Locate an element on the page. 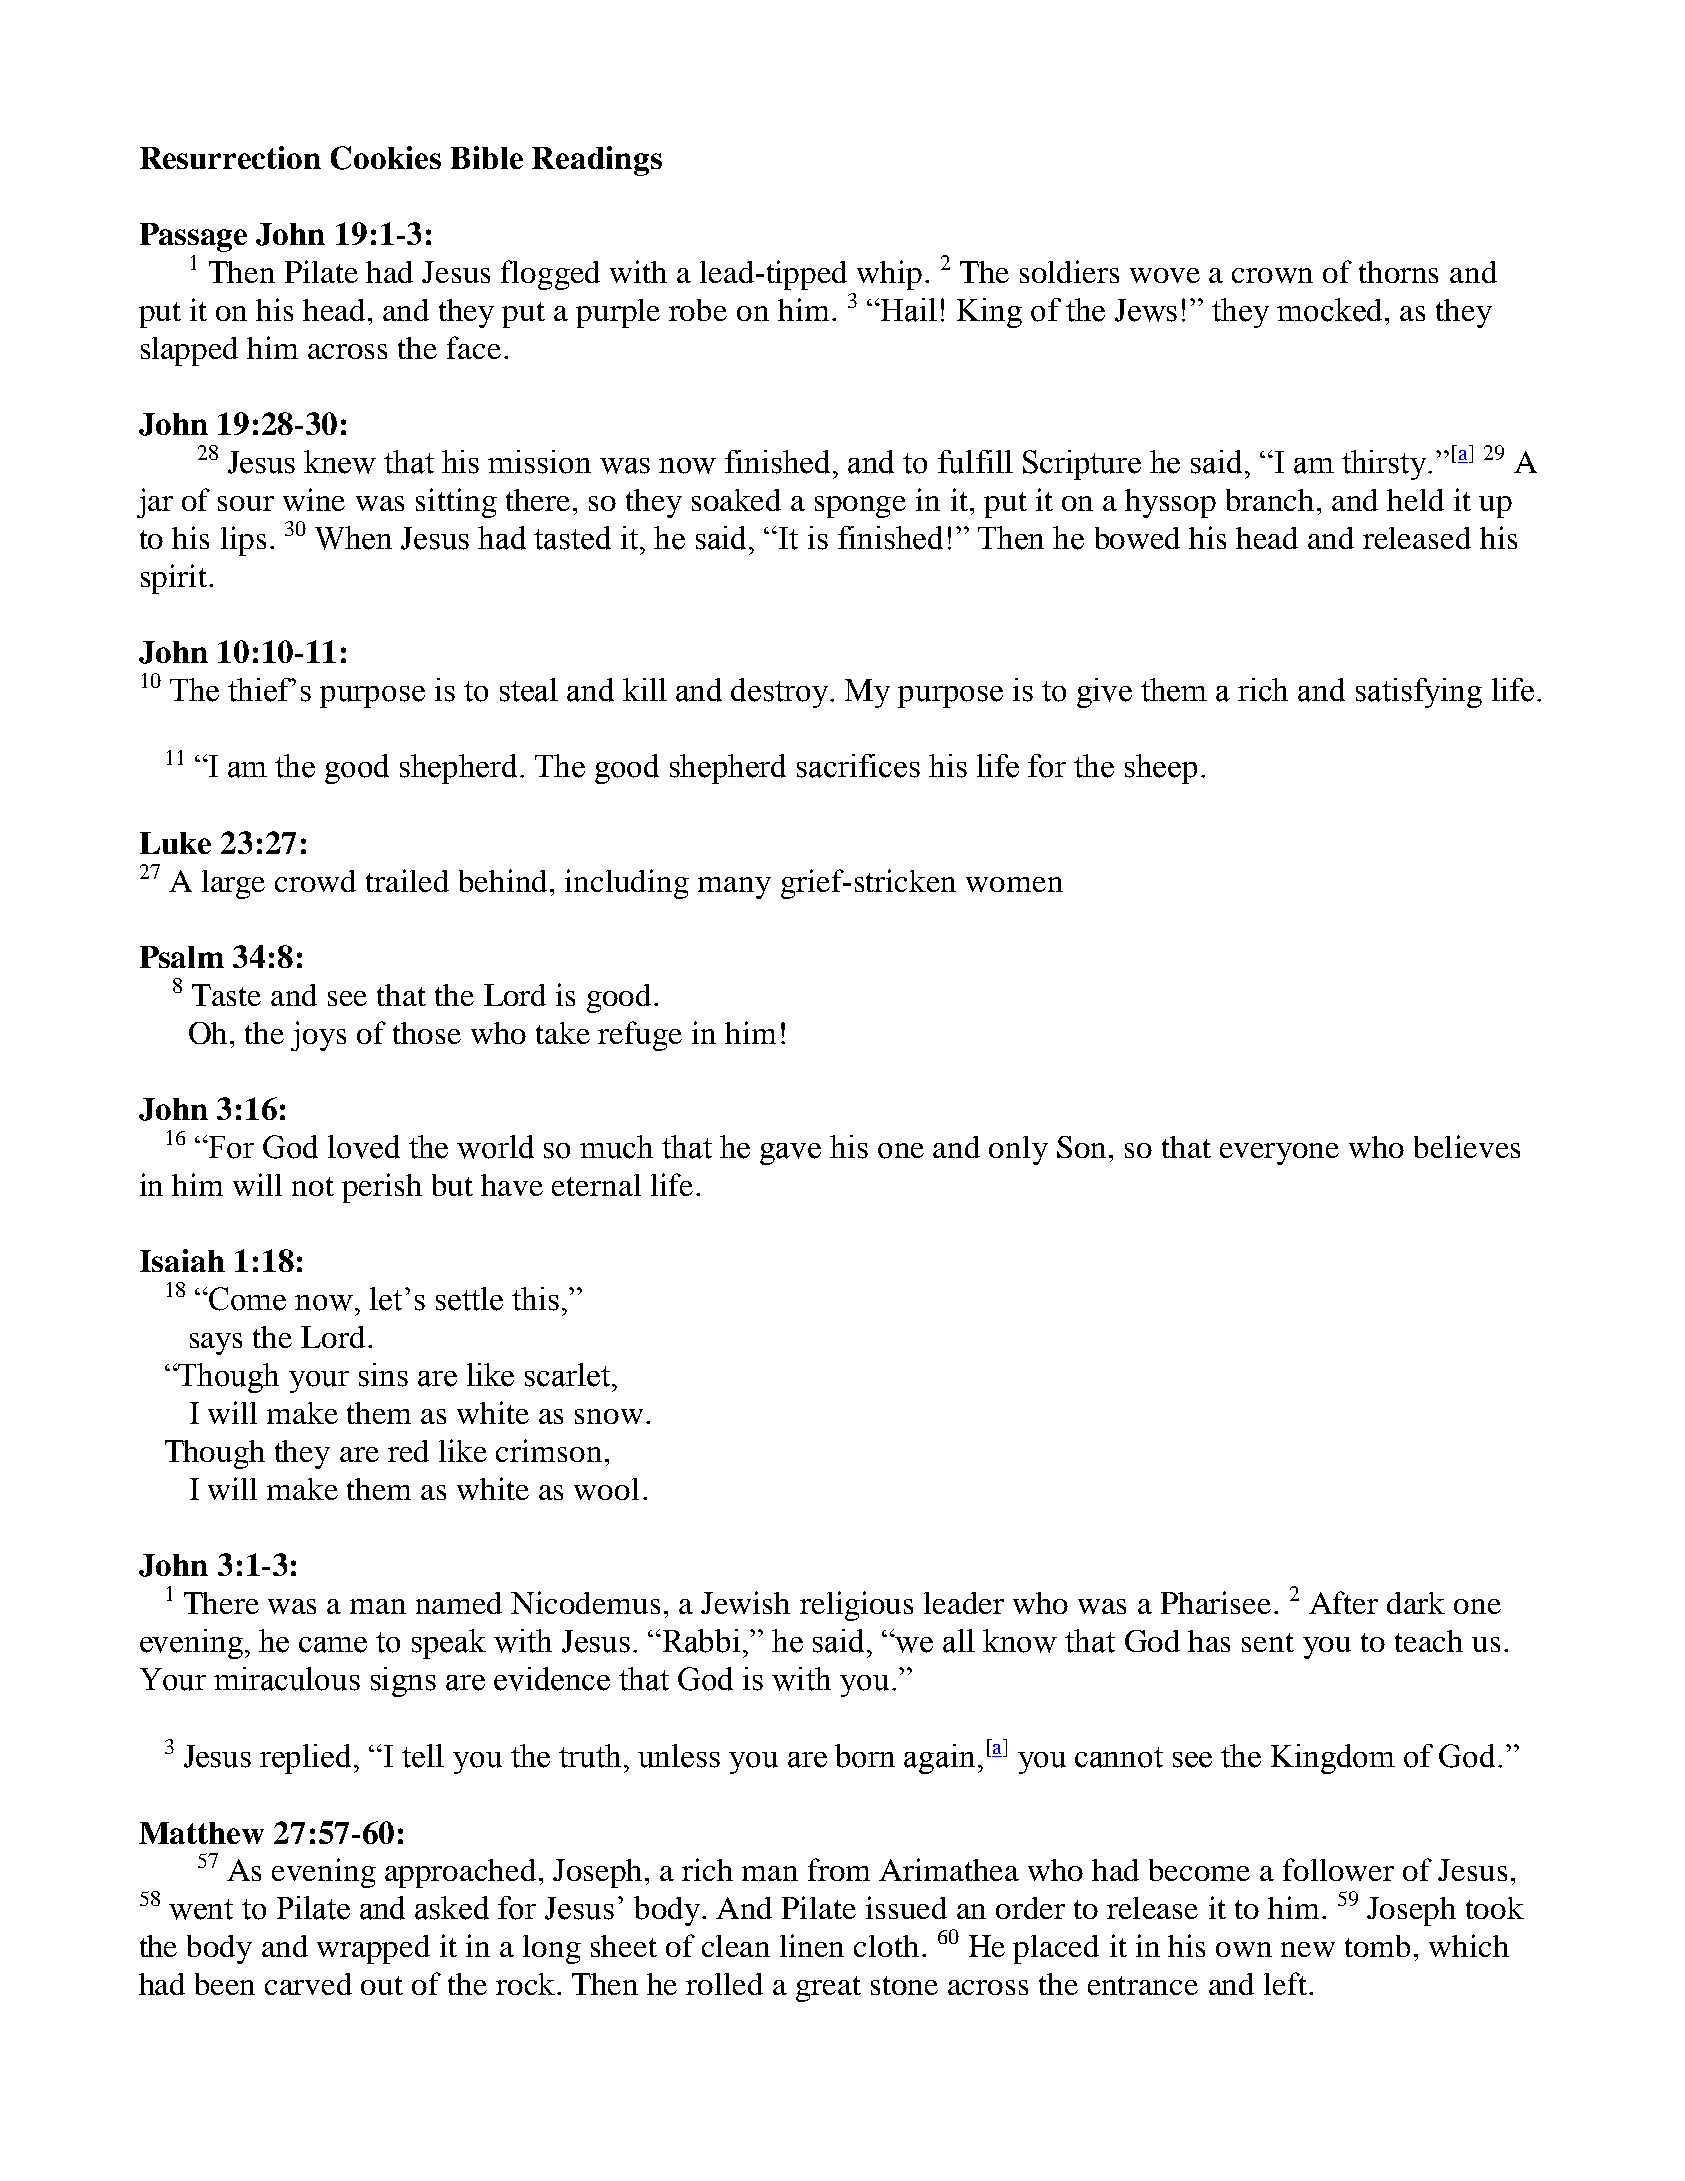 The width and height of the page is (1685, 2181). linen is located at coordinates (812, 1945).
